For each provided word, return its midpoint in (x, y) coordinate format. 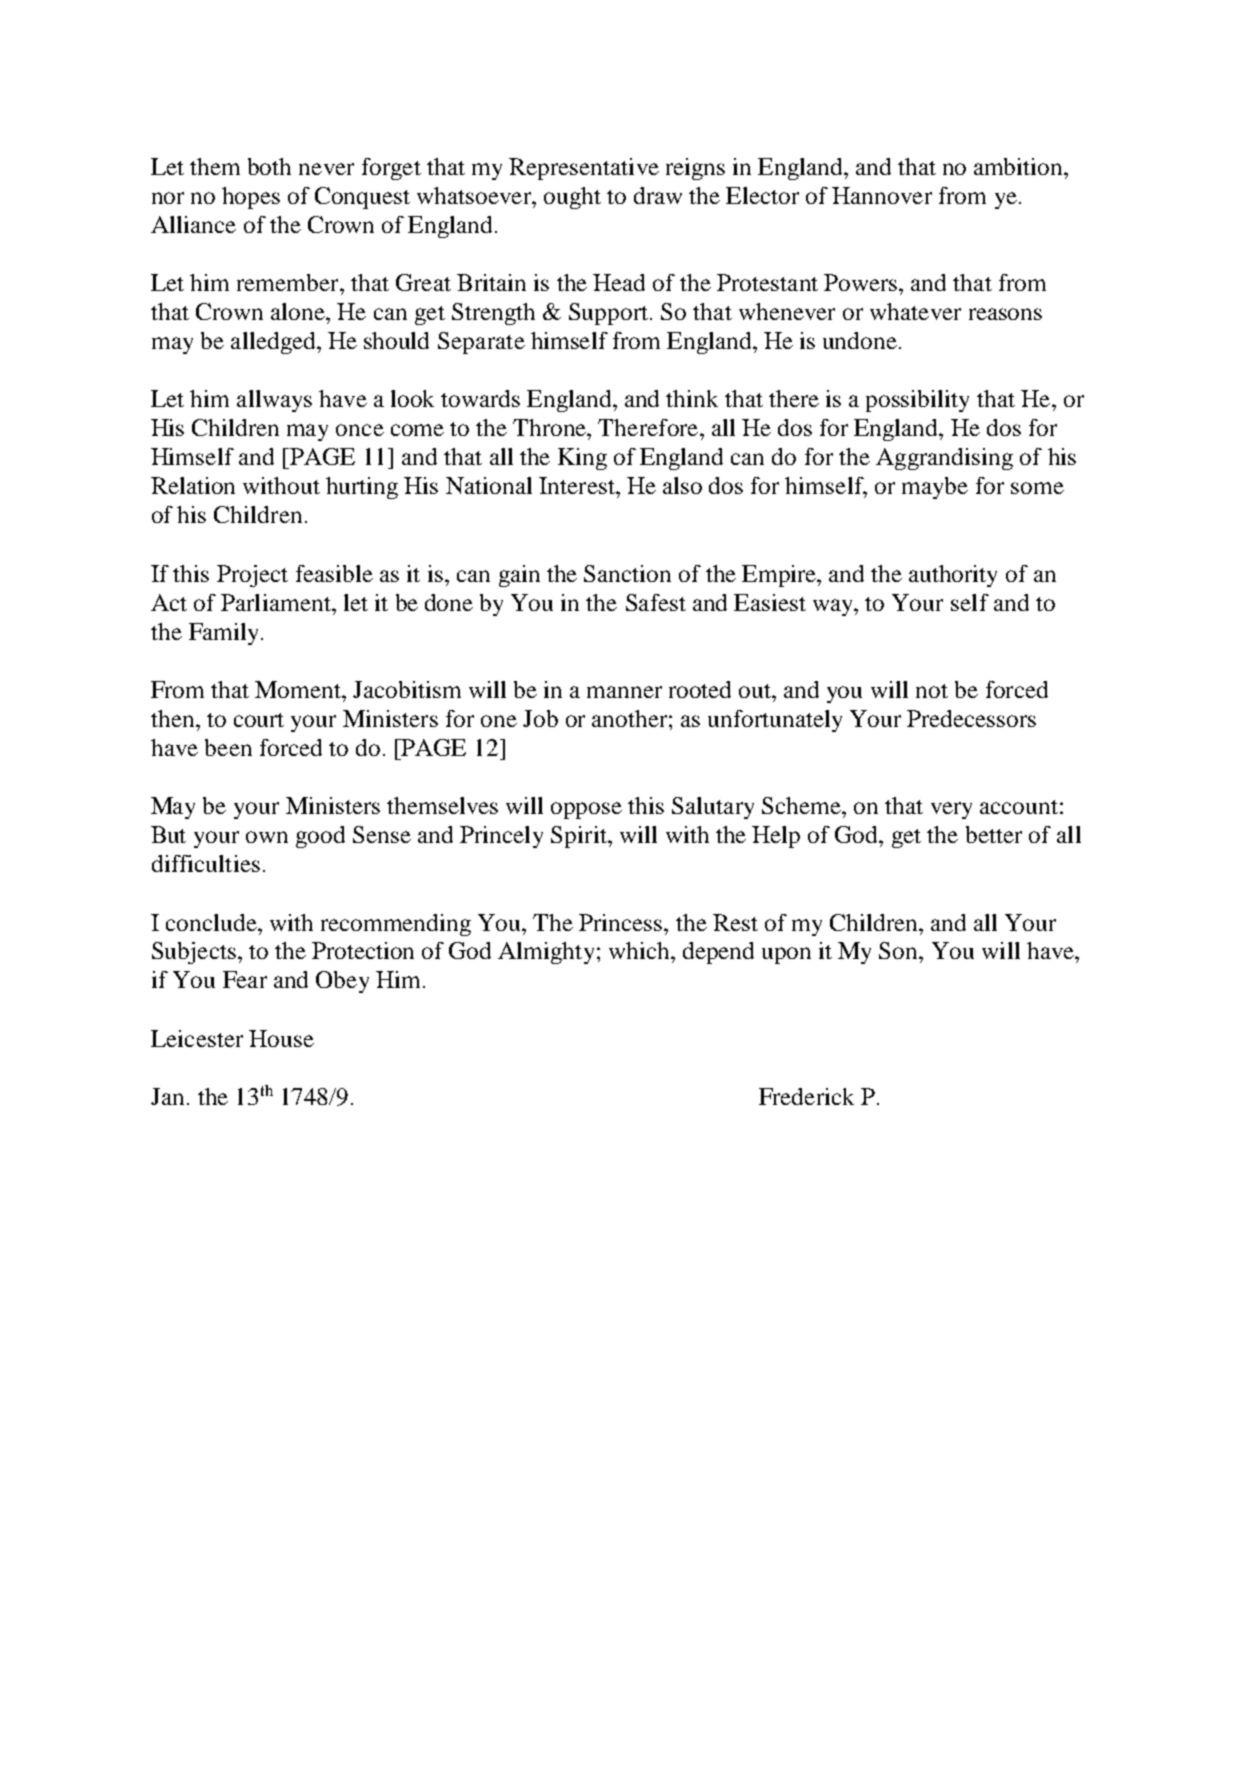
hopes (251, 198)
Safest (656, 602)
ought (572, 198)
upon (786, 955)
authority (953, 576)
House (281, 1038)
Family (225, 634)
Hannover (882, 195)
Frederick (806, 1096)
